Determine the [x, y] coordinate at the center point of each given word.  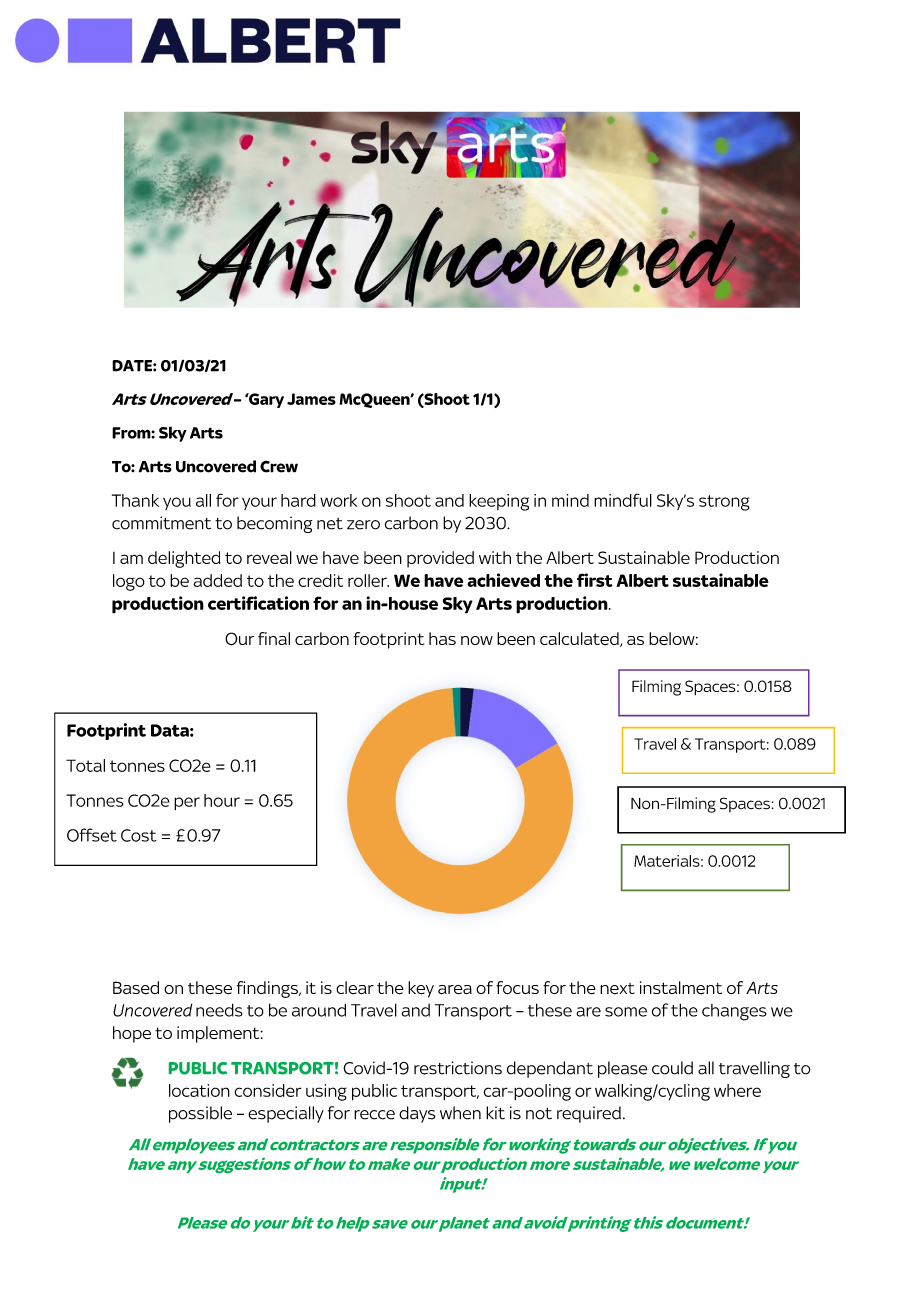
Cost [138, 835]
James [311, 399]
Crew [279, 466]
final [274, 638]
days [417, 1114]
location [199, 1090]
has [442, 638]
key [421, 989]
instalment [681, 988]
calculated [580, 639]
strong [724, 503]
